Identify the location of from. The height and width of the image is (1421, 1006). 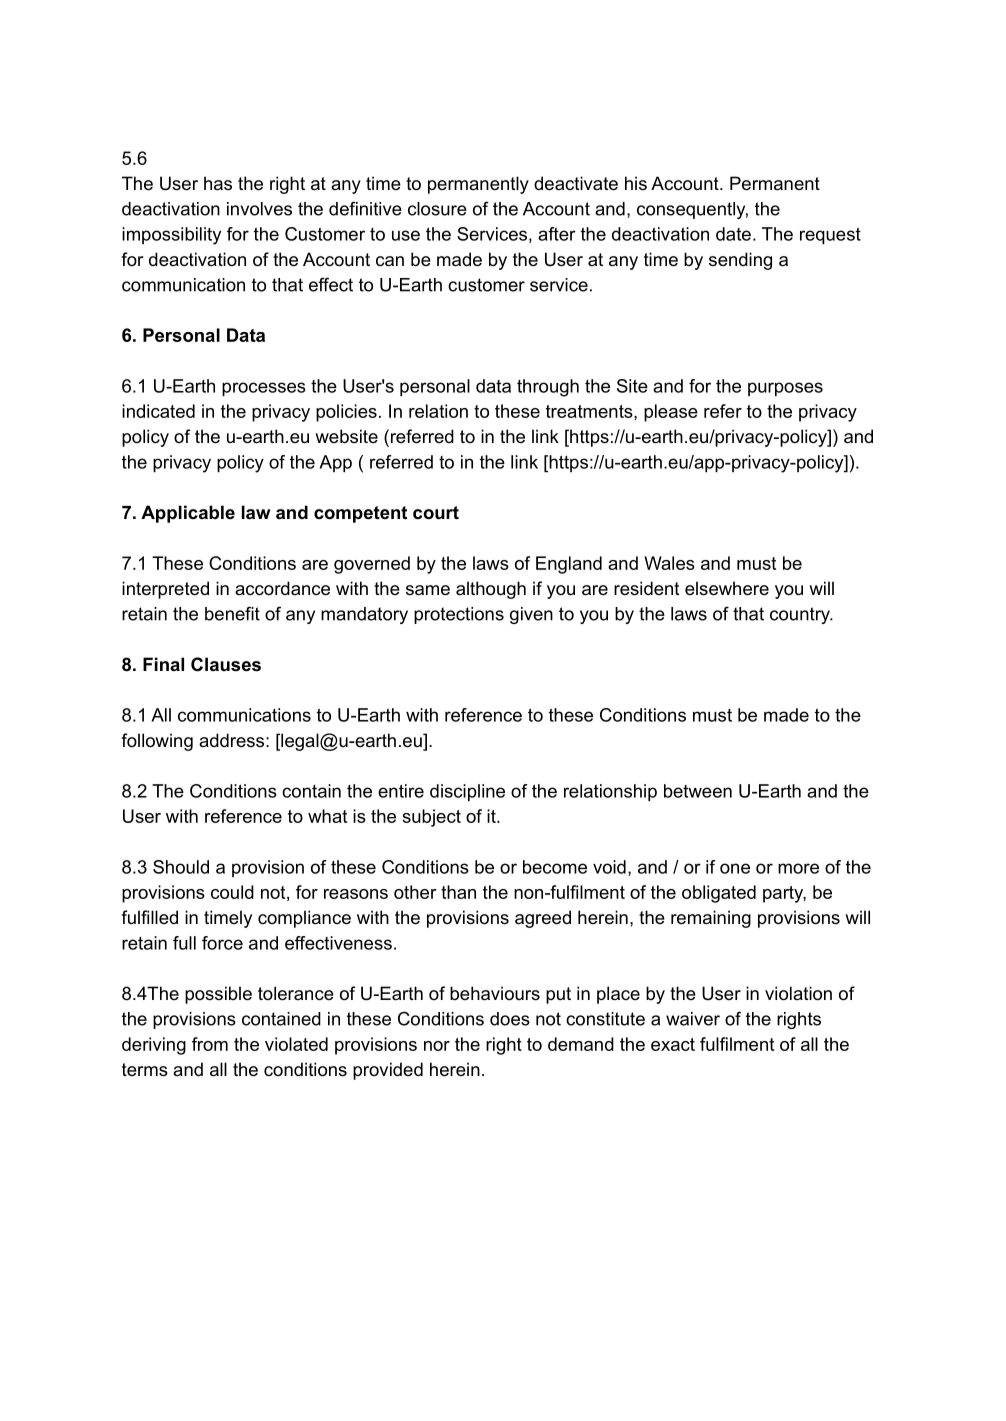
(210, 1044).
